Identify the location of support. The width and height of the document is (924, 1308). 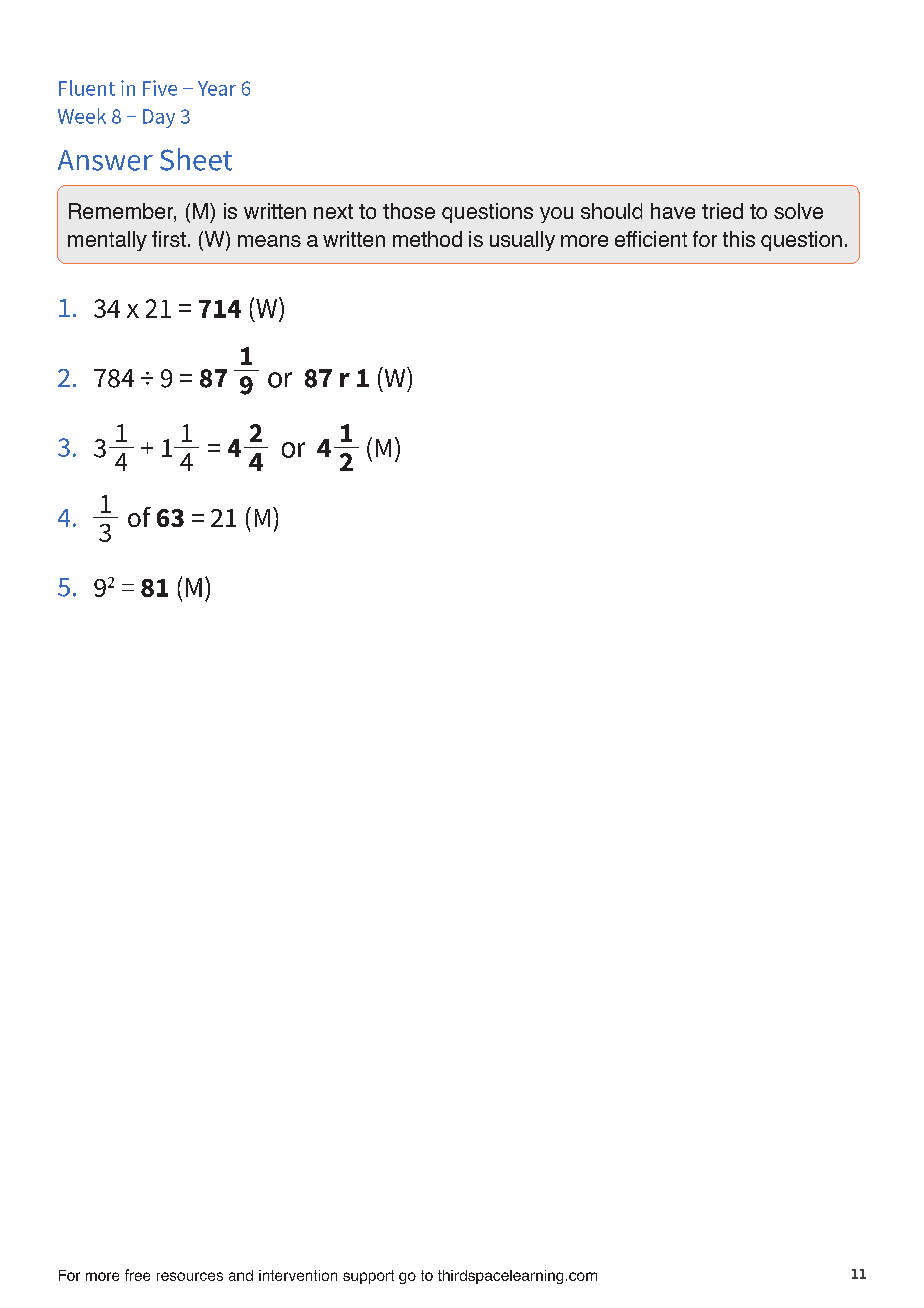
(368, 1277).
